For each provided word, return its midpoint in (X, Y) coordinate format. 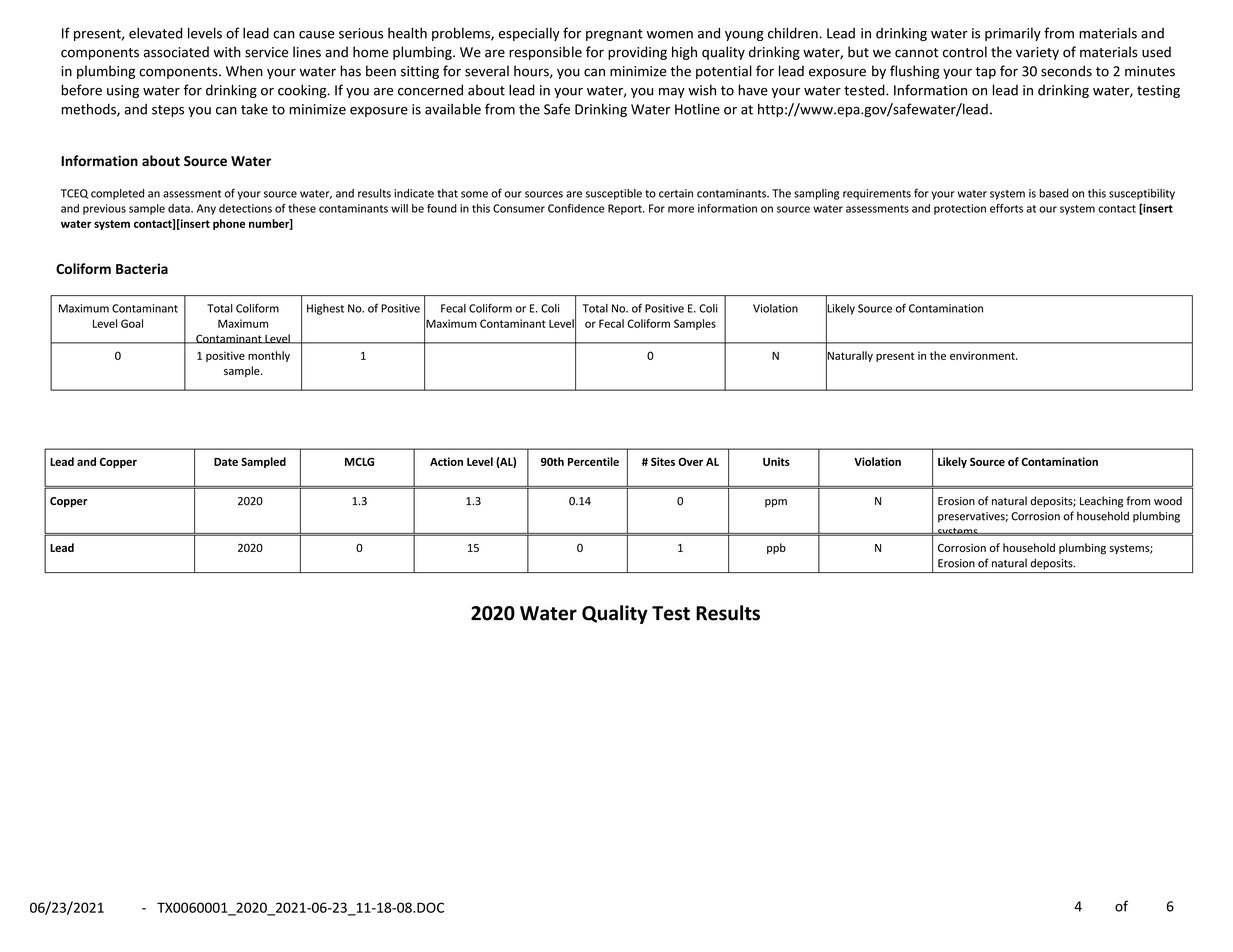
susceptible (614, 194)
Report (626, 209)
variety (1037, 53)
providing (637, 53)
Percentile (593, 461)
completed (117, 194)
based (1054, 193)
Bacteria (142, 268)
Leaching (1101, 502)
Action (446, 461)
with (227, 52)
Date (226, 462)
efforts (1006, 208)
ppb (776, 548)
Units (776, 461)
